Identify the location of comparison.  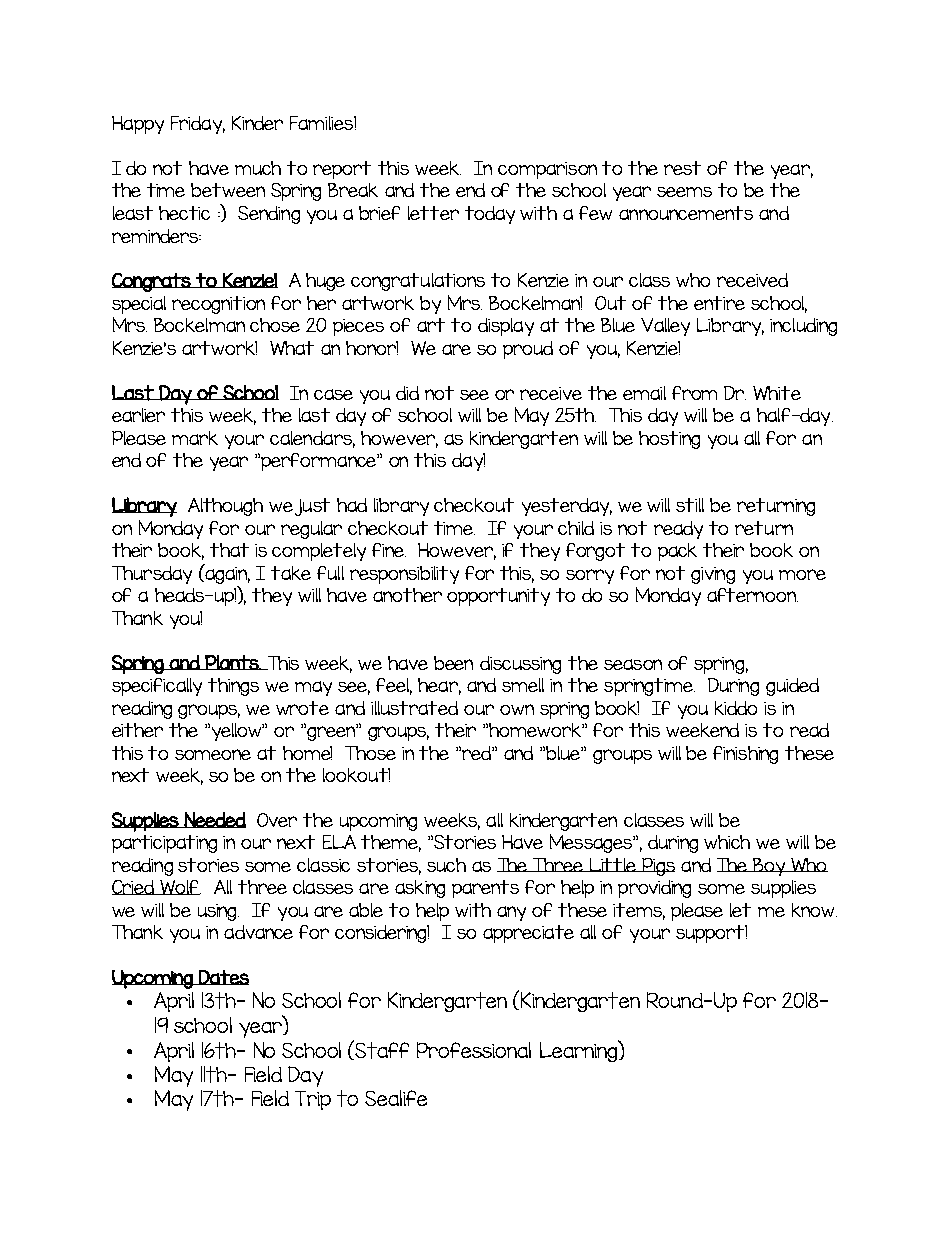
(547, 170).
